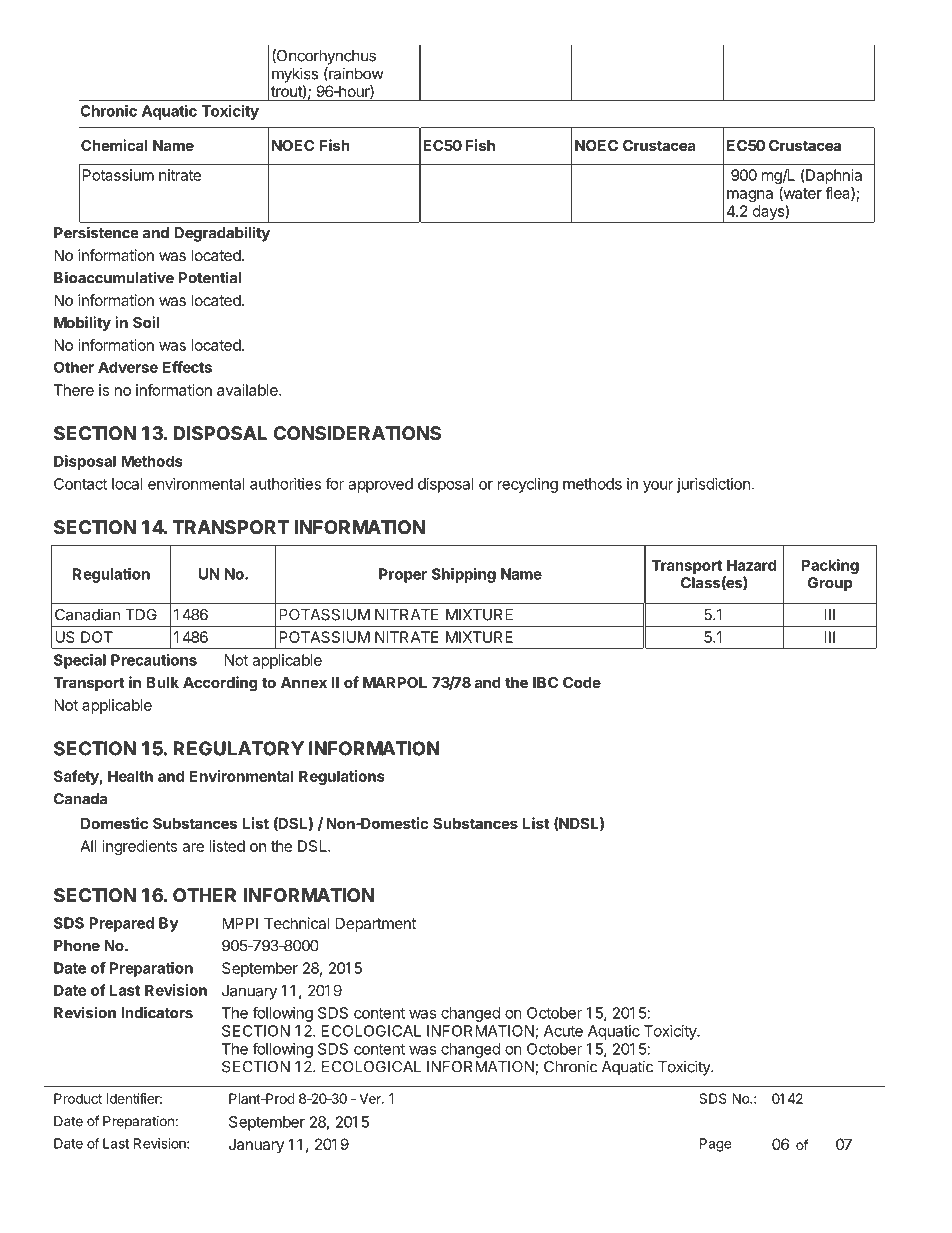 The image size is (952, 1233). What do you see at coordinates (751, 565) in the screenshot?
I see `Hazard` at bounding box center [751, 565].
